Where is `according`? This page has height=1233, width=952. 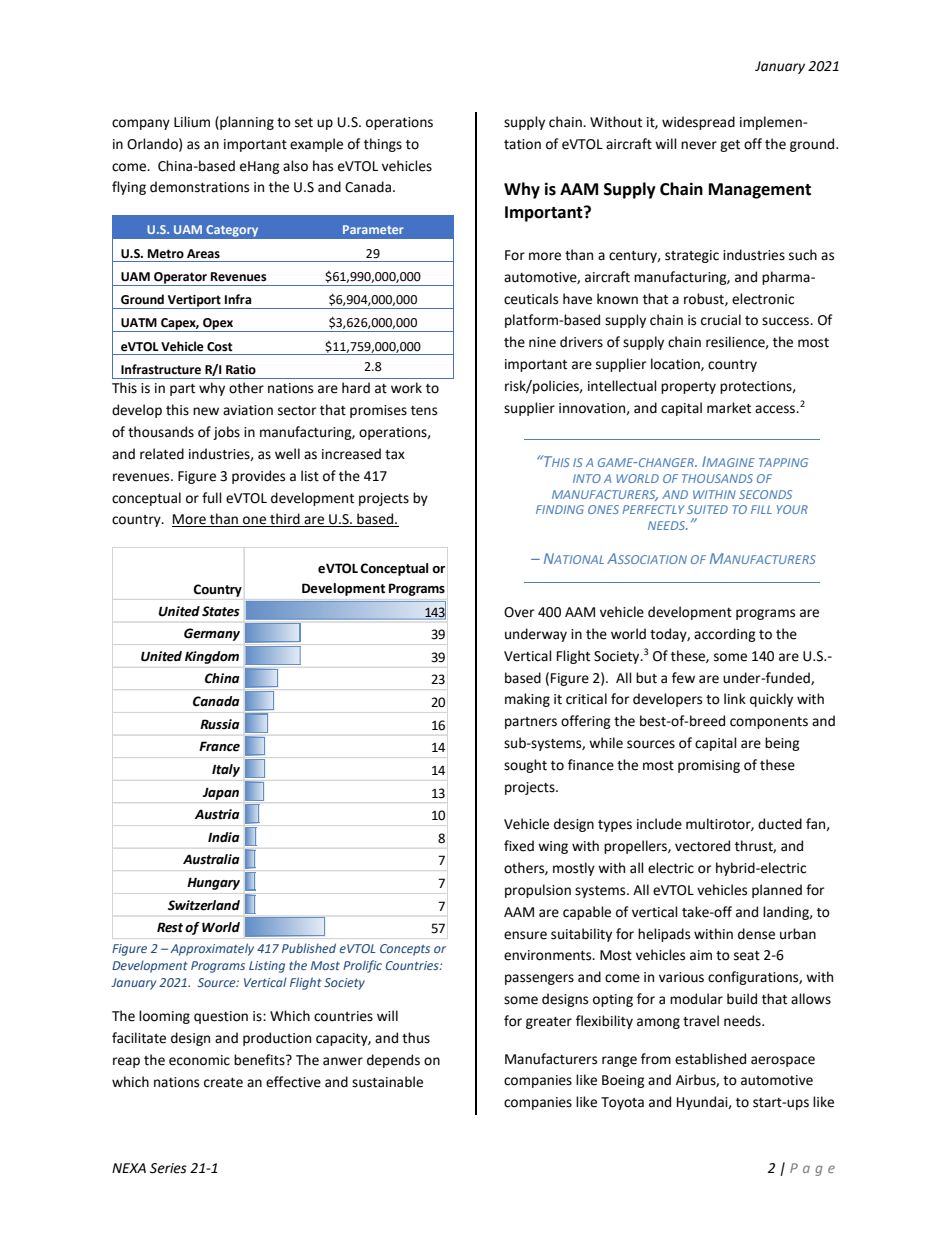
according is located at coordinates (725, 635).
